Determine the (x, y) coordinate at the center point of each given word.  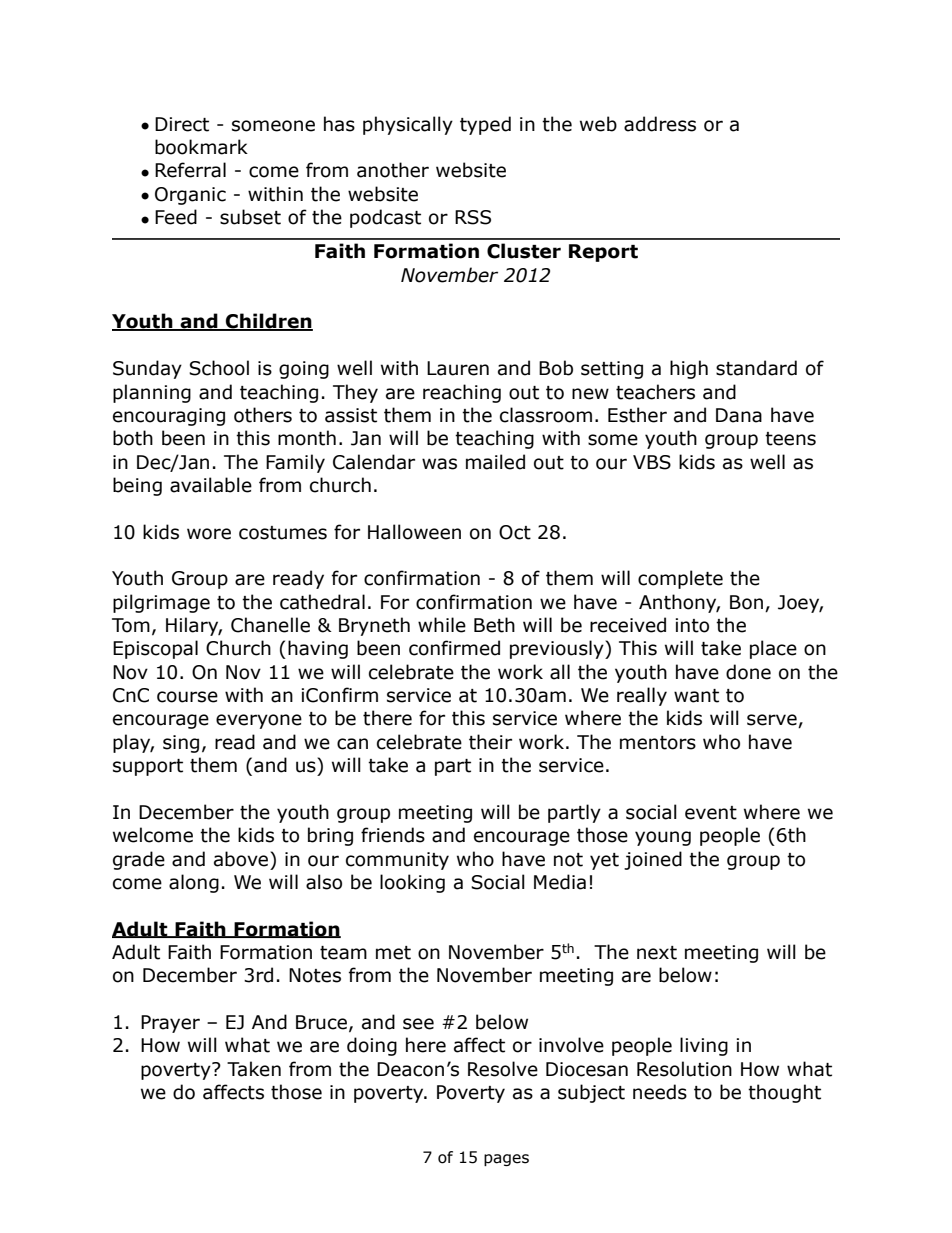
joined (653, 860)
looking (412, 883)
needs (660, 1092)
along (194, 883)
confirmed (454, 648)
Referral (190, 170)
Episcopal (155, 649)
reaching (462, 393)
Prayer (170, 1024)
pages (506, 1160)
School (219, 368)
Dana (739, 415)
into (692, 625)
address (660, 124)
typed (485, 125)
